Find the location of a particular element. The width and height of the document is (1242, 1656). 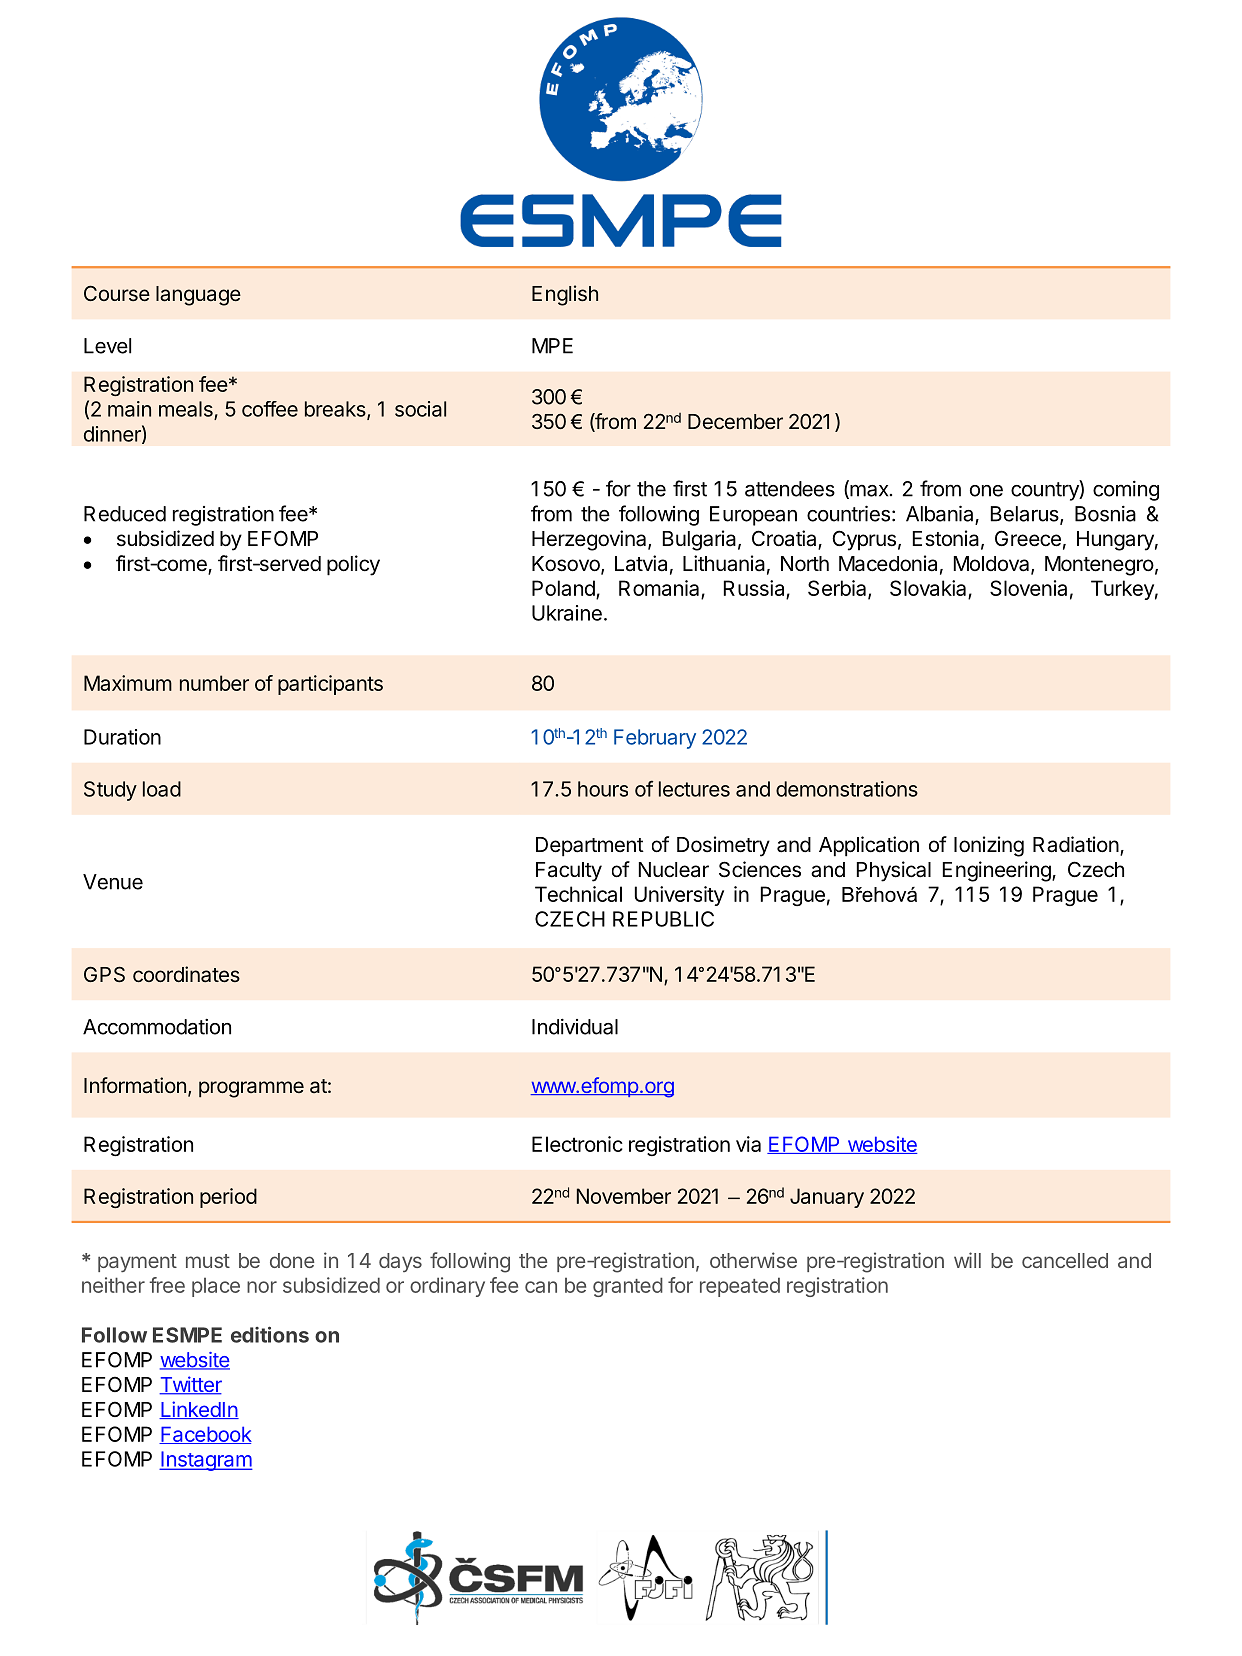

Electronic is located at coordinates (577, 1144).
